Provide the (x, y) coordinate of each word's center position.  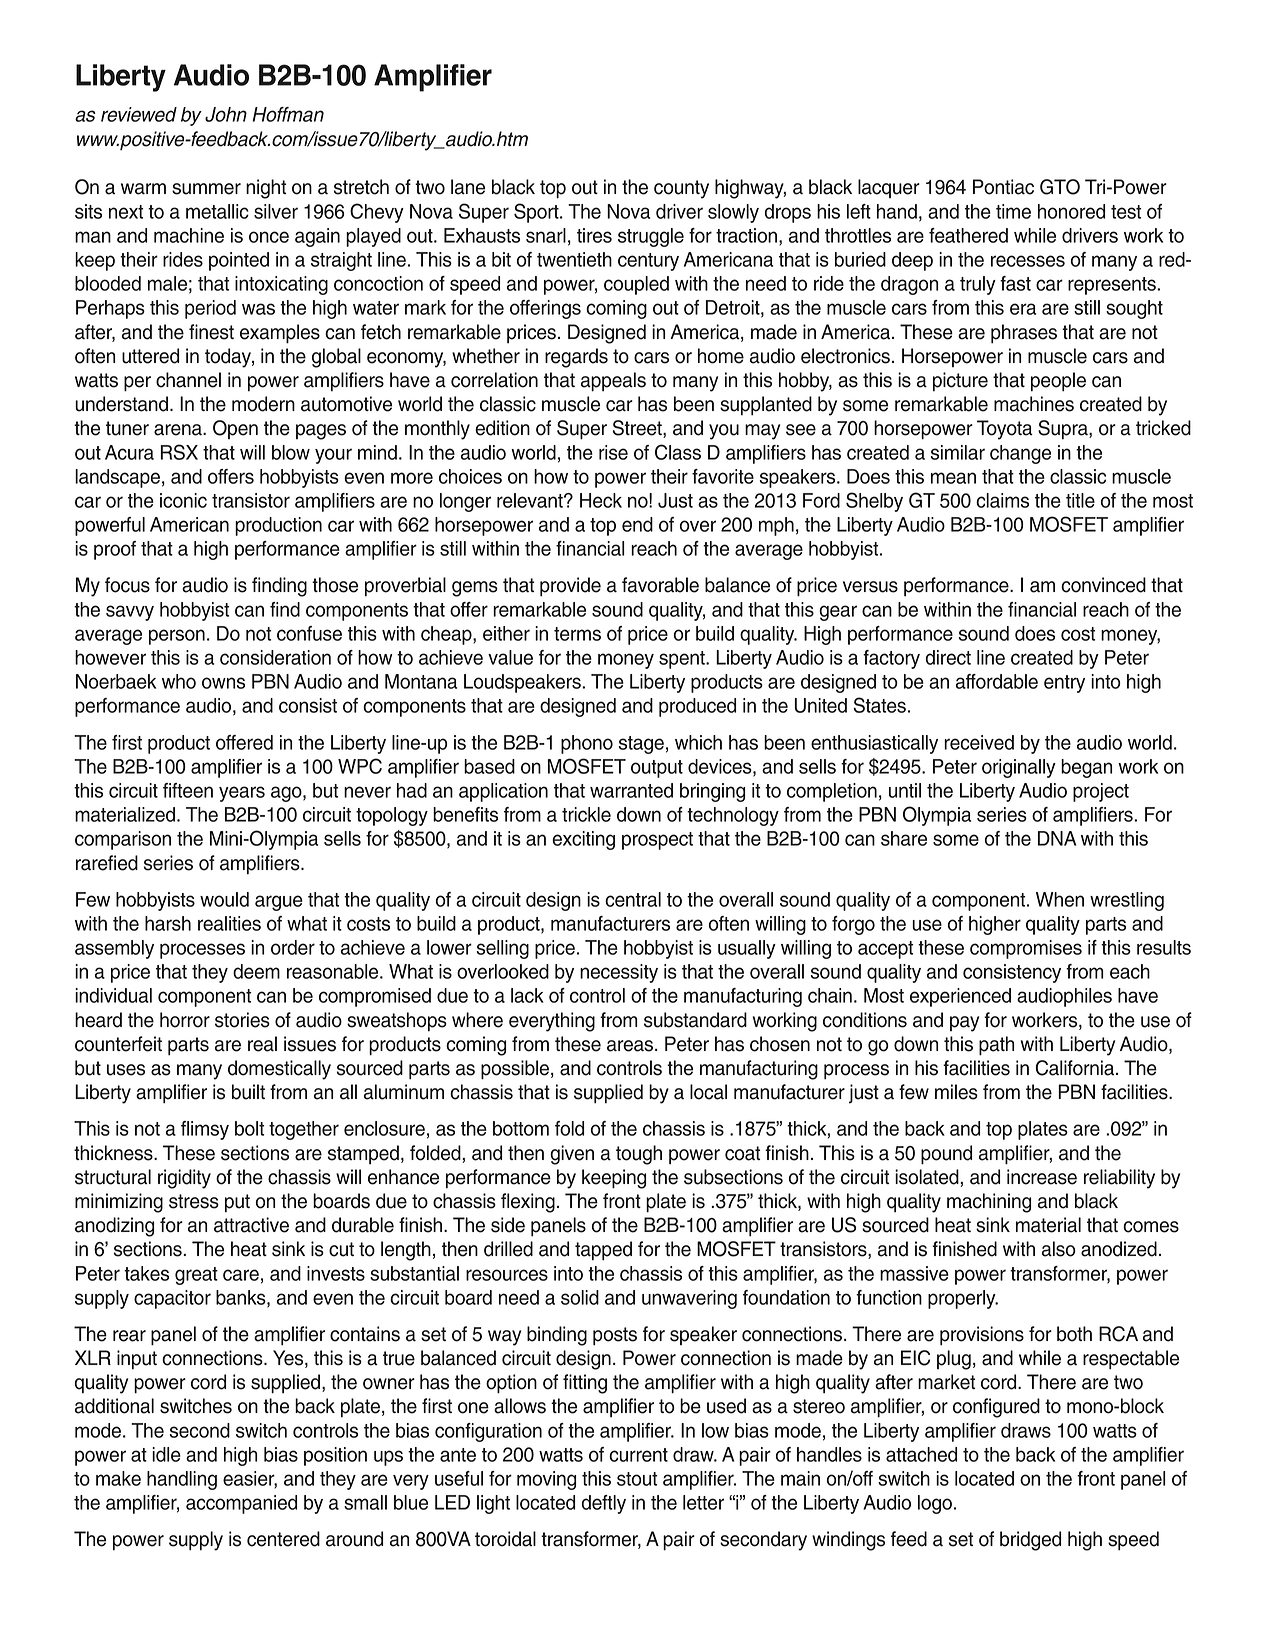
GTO (1060, 187)
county (681, 189)
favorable (660, 585)
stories (242, 1020)
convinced (1103, 585)
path (996, 1046)
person (177, 637)
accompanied (241, 1504)
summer (206, 189)
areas (630, 1046)
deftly (604, 1504)
